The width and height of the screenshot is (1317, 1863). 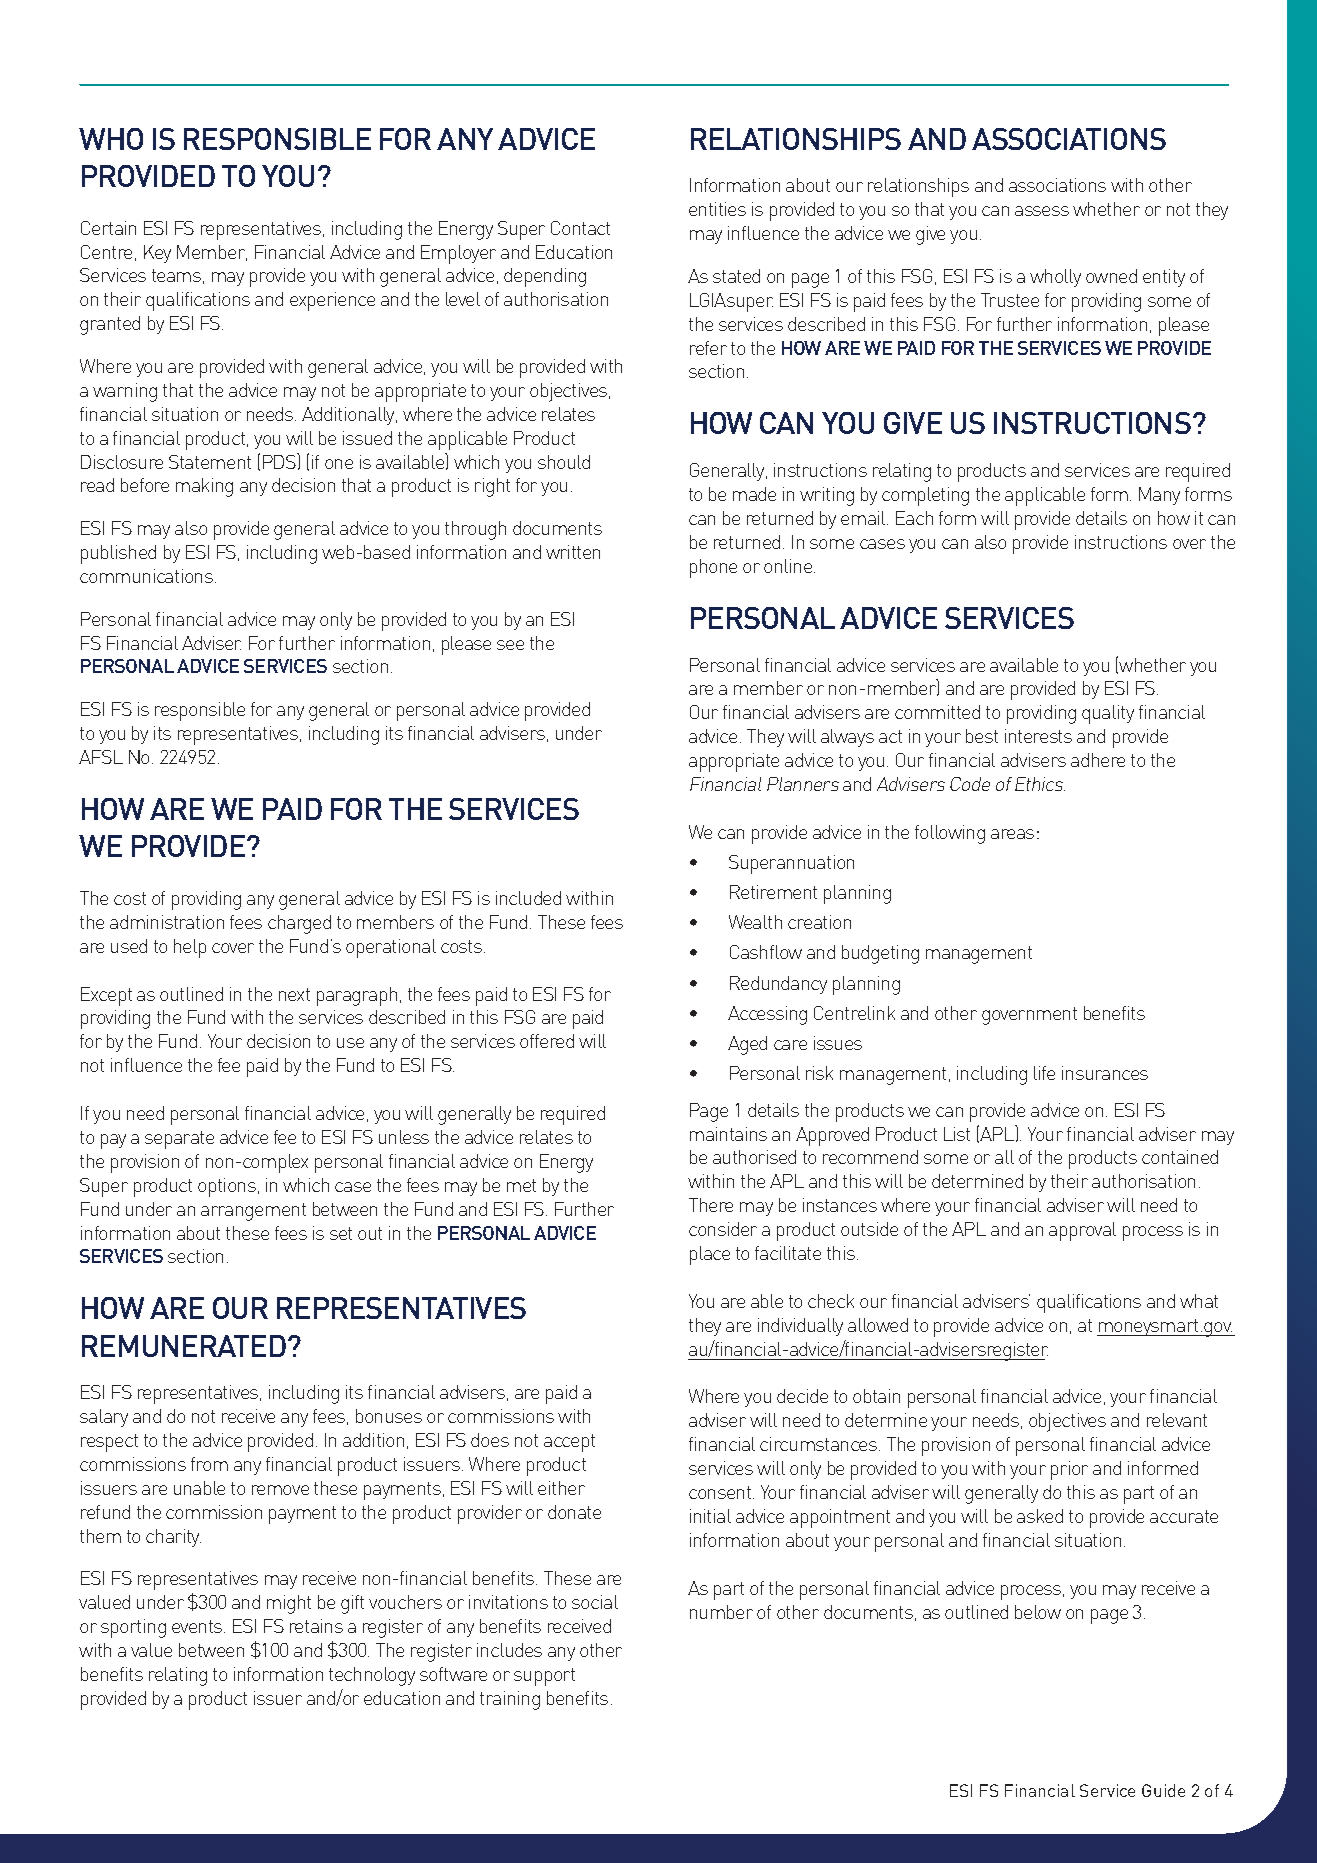 What do you see at coordinates (146, 576) in the screenshot?
I see `communications` at bounding box center [146, 576].
